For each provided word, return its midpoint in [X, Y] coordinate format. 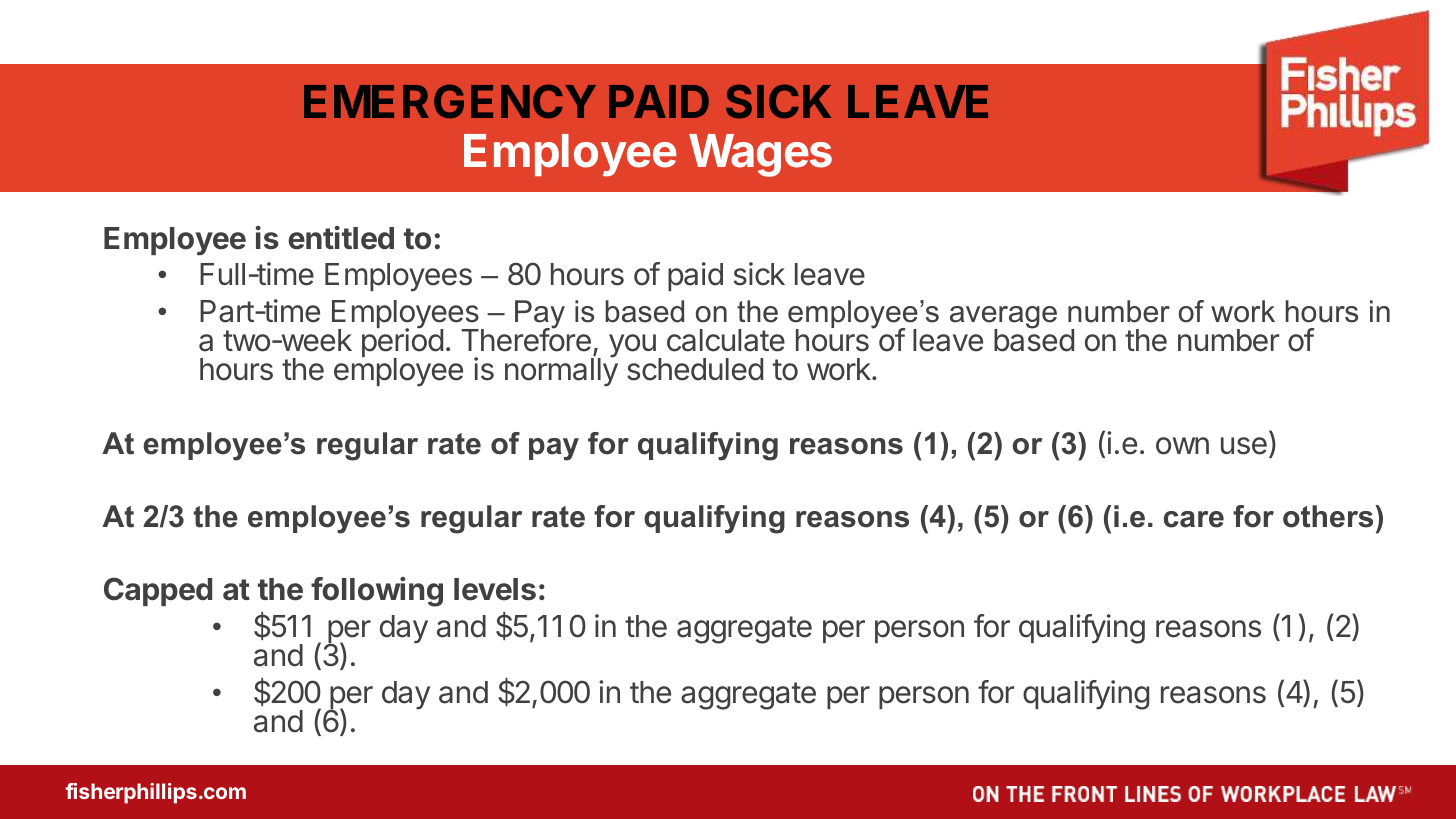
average [1003, 318]
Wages [760, 155]
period [402, 343]
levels [495, 589]
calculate [726, 340]
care [1194, 519]
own [1182, 446]
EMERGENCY [450, 101]
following [377, 592]
